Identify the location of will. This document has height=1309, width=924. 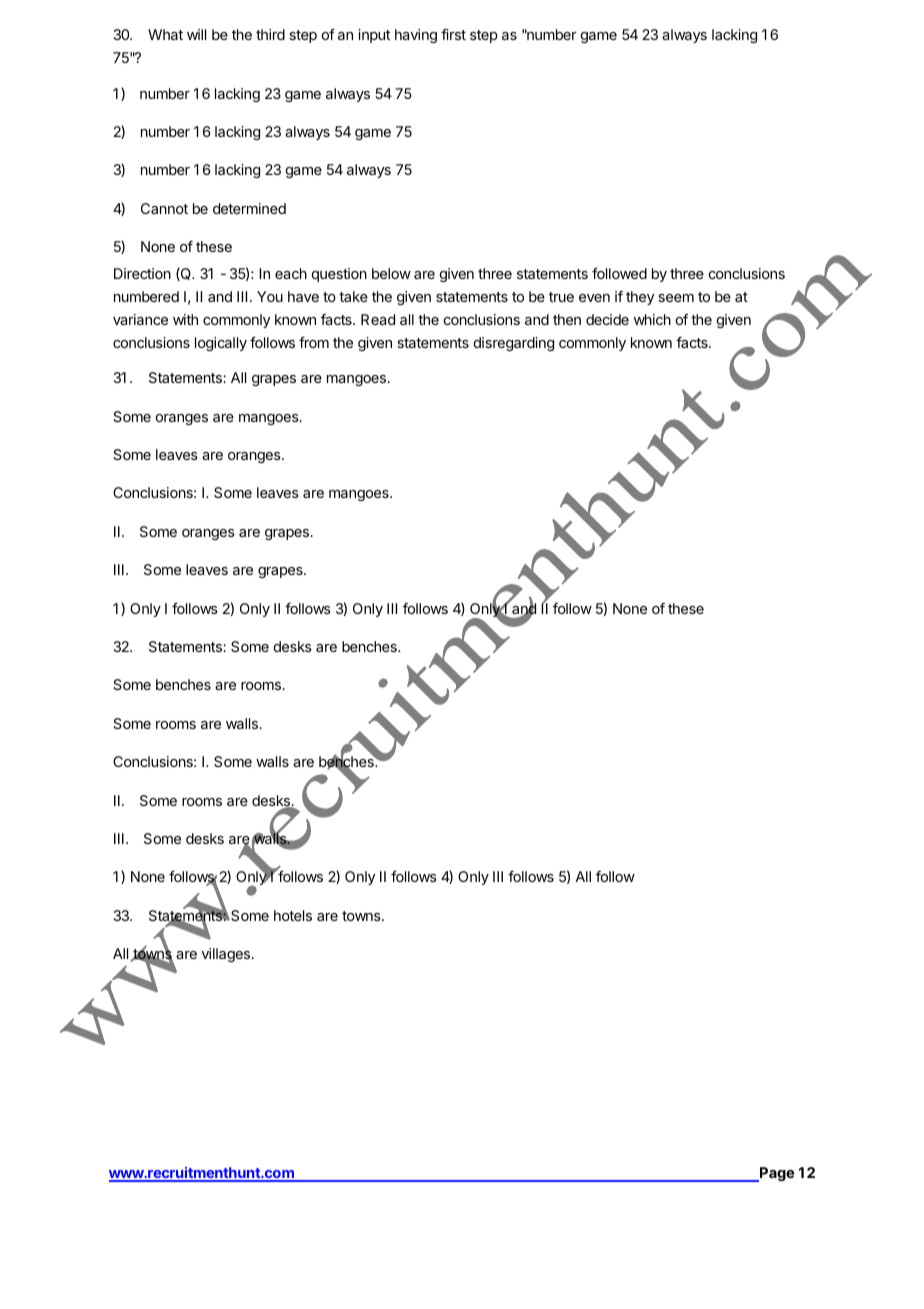
(196, 34).
